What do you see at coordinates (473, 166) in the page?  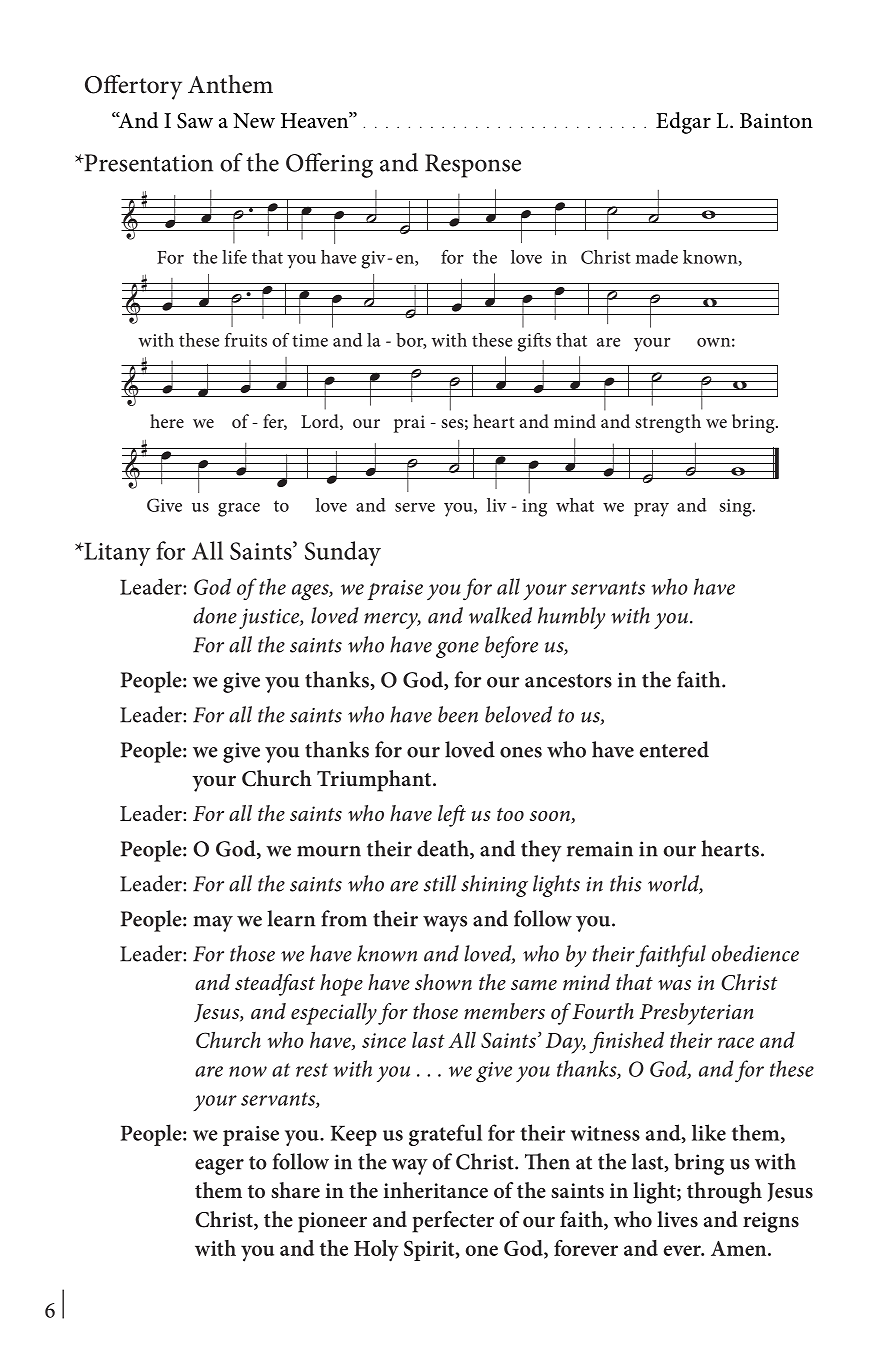 I see `Response` at bounding box center [473, 166].
